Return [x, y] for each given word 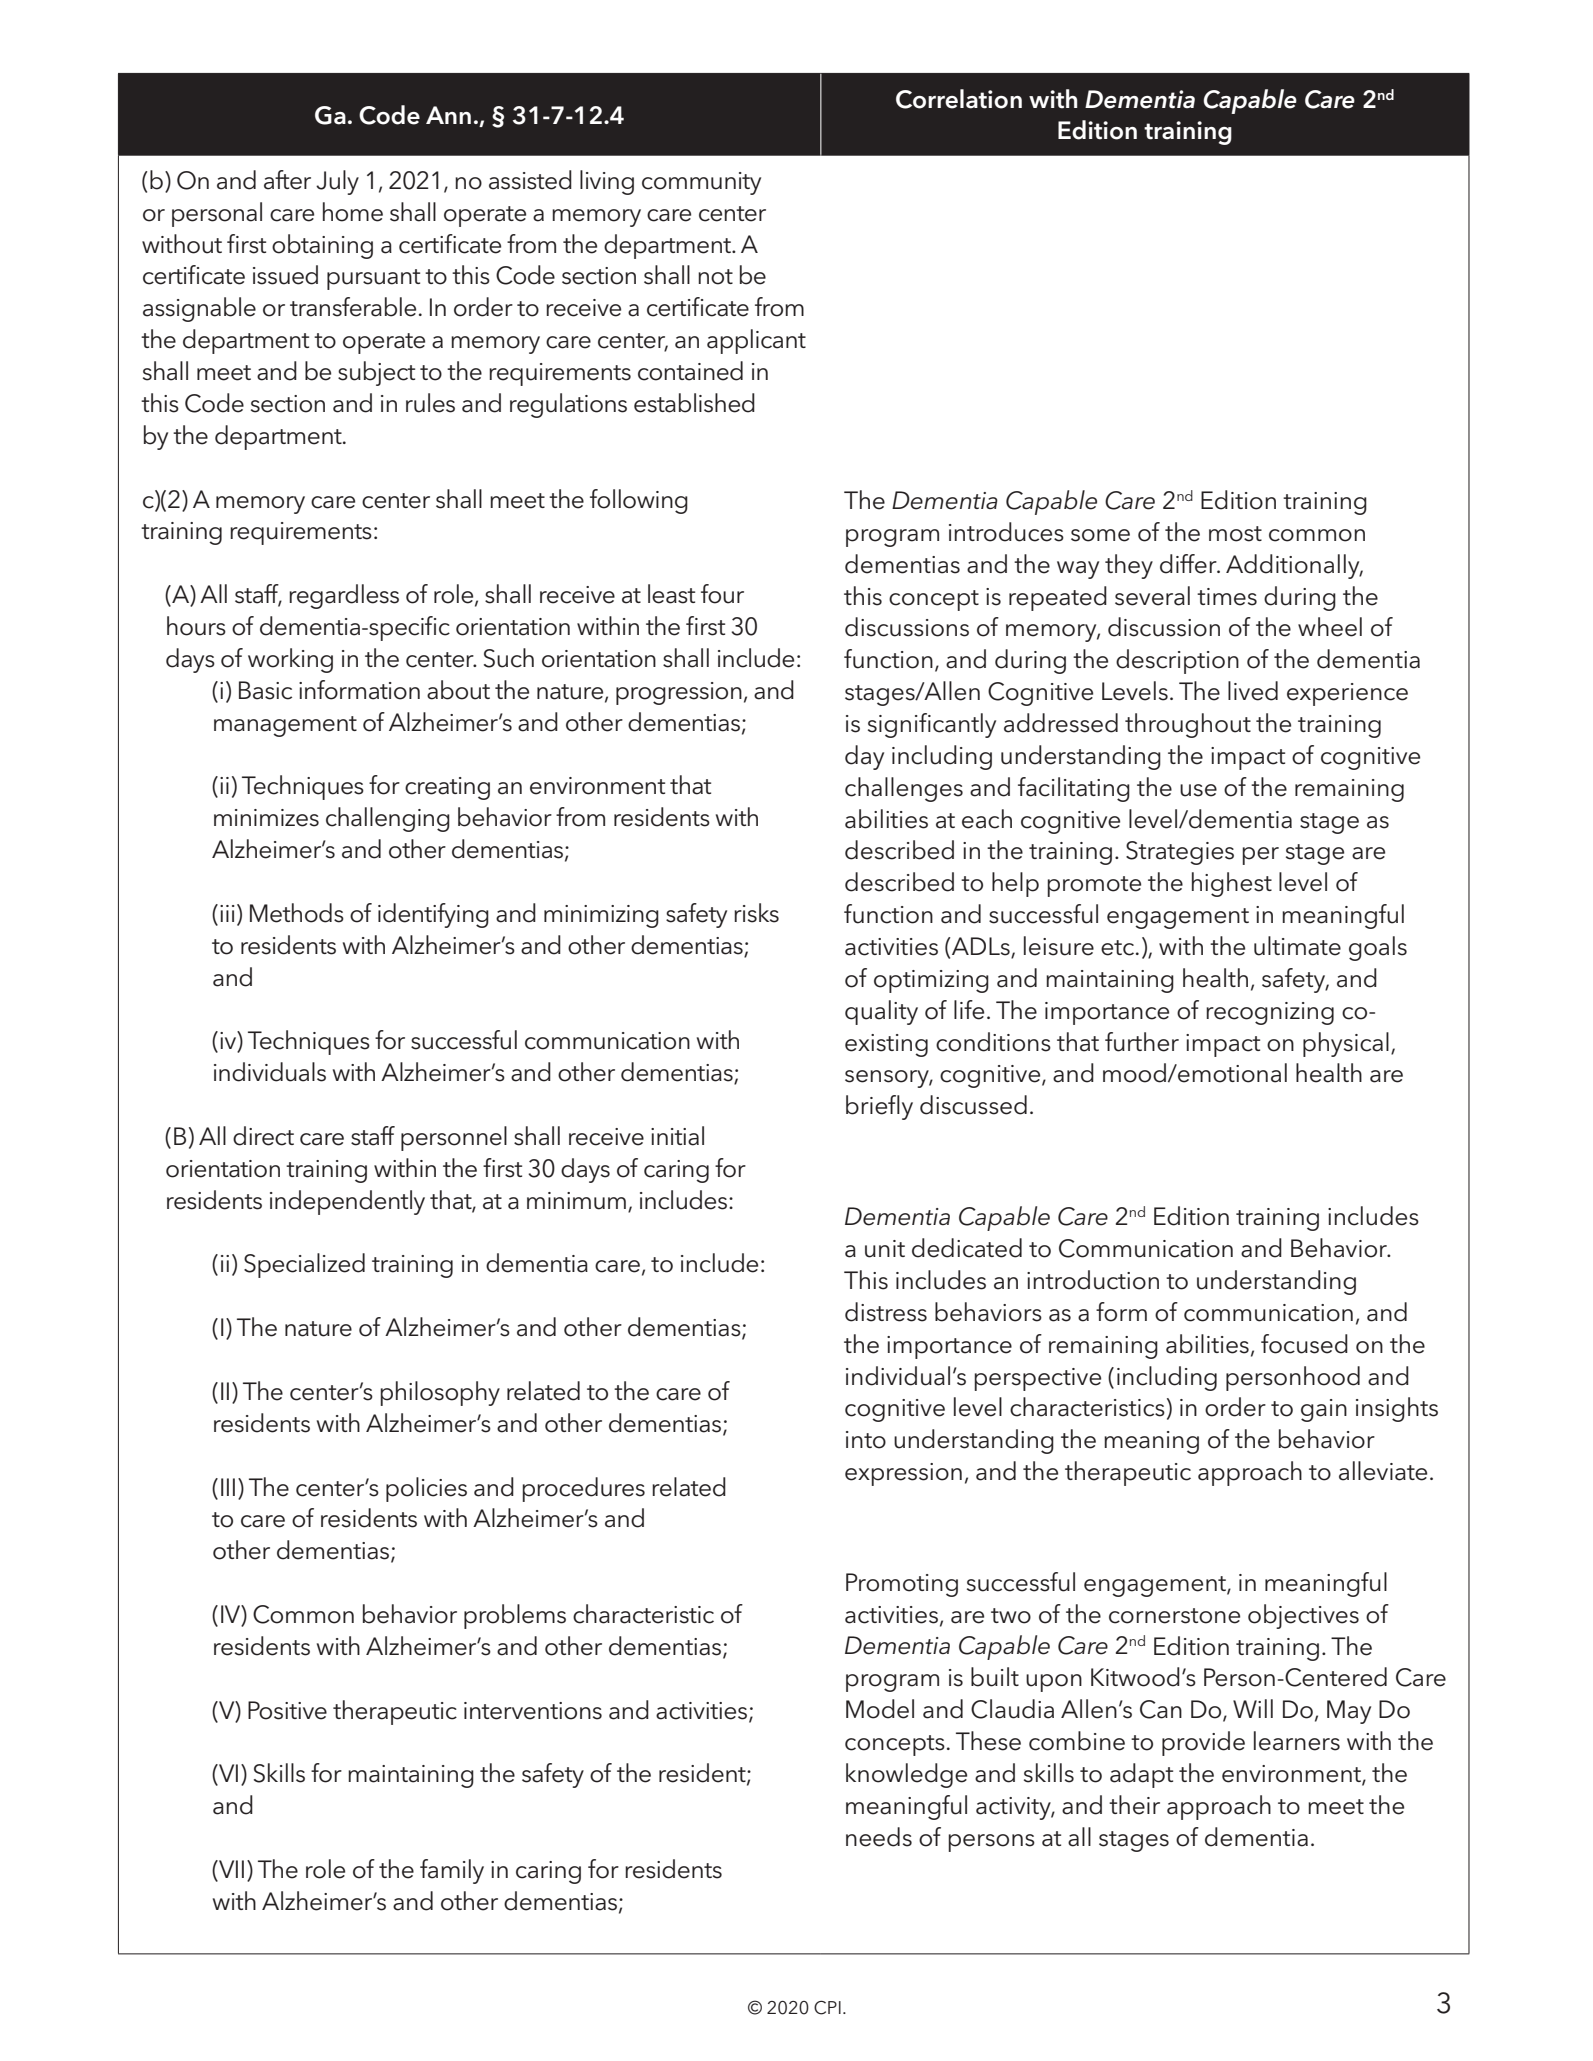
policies [426, 1489]
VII [230, 1870]
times [1227, 597]
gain [1324, 1410]
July [337, 182]
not [715, 277]
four [722, 594]
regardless [344, 596]
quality [881, 1012]
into [866, 1440]
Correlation [959, 99]
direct [263, 1136]
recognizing [1270, 1013]
